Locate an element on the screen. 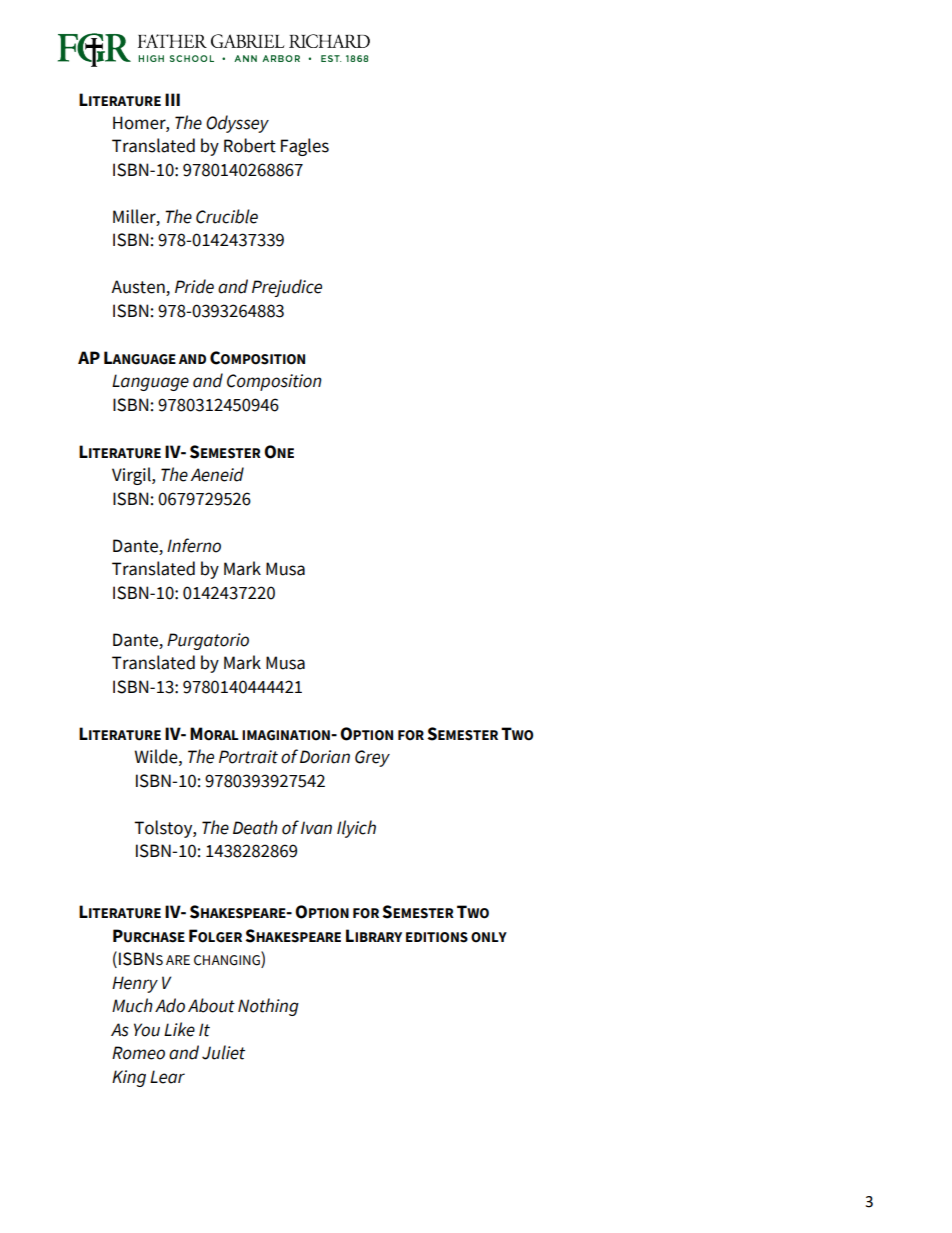 The width and height of the screenshot is (952, 1233). Nothing is located at coordinates (268, 1007).
